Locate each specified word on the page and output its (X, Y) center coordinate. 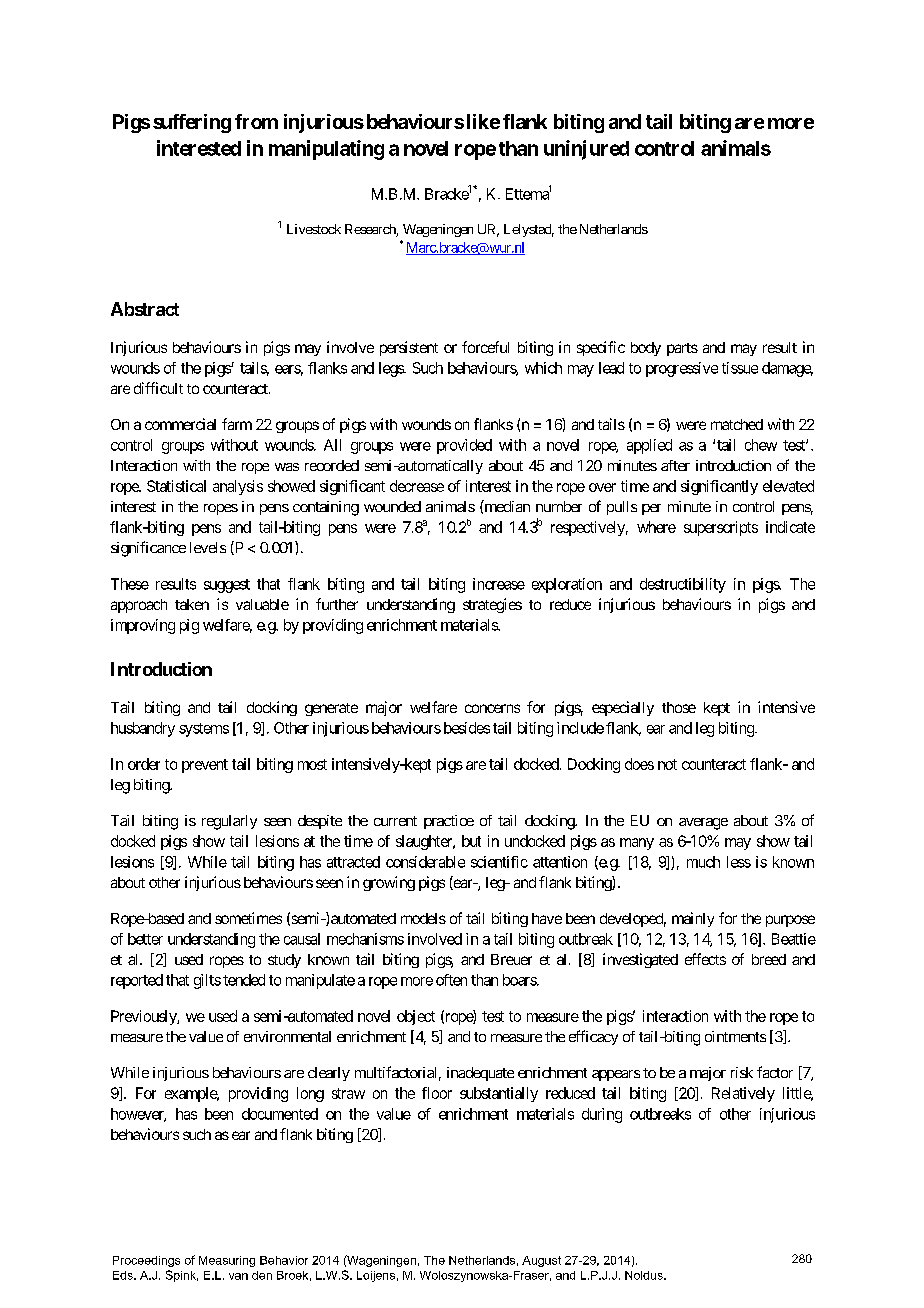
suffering (192, 123)
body (646, 349)
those (679, 707)
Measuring (227, 1261)
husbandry (143, 729)
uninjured (586, 150)
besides (467, 728)
